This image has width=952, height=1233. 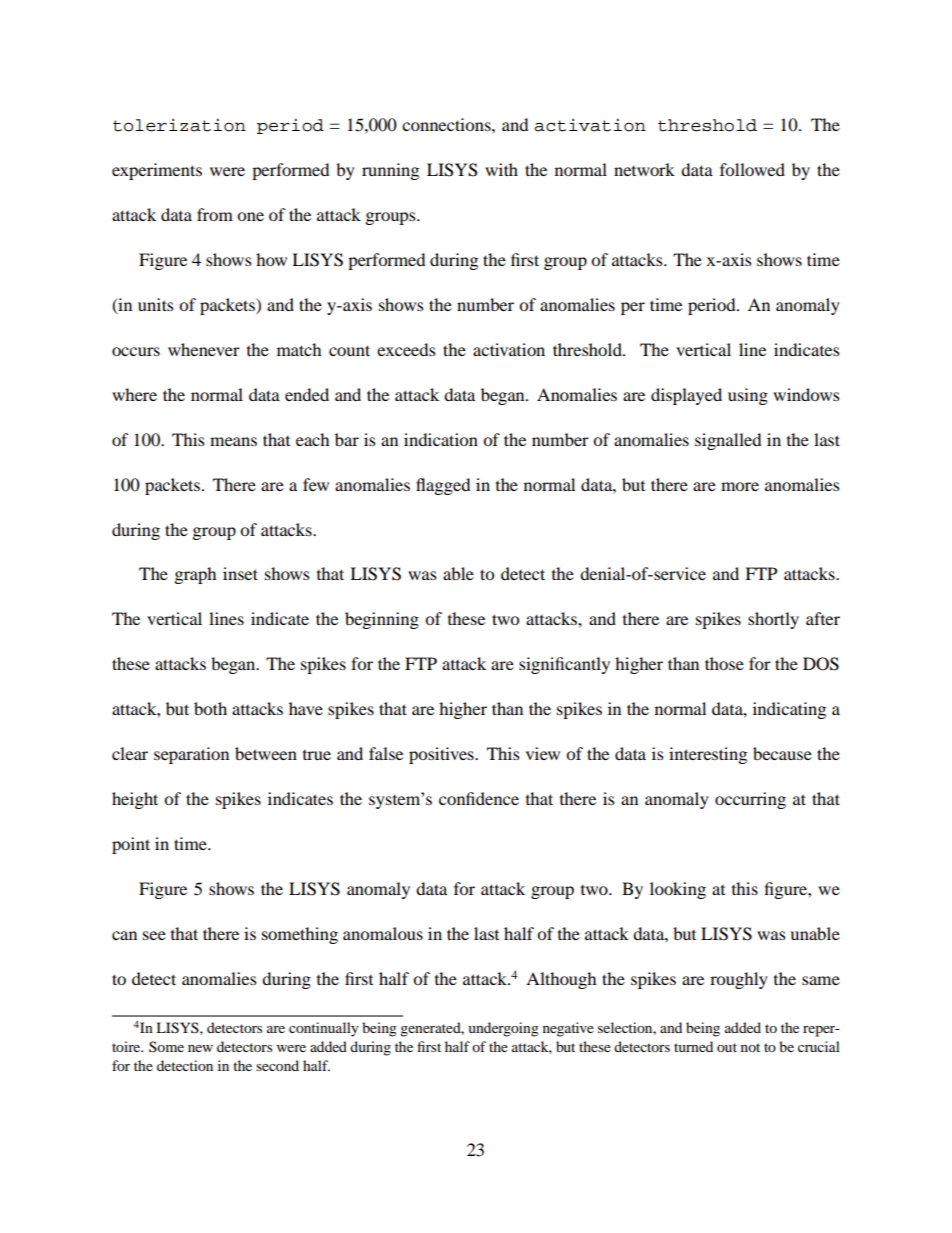 I want to click on new, so click(x=200, y=1048).
